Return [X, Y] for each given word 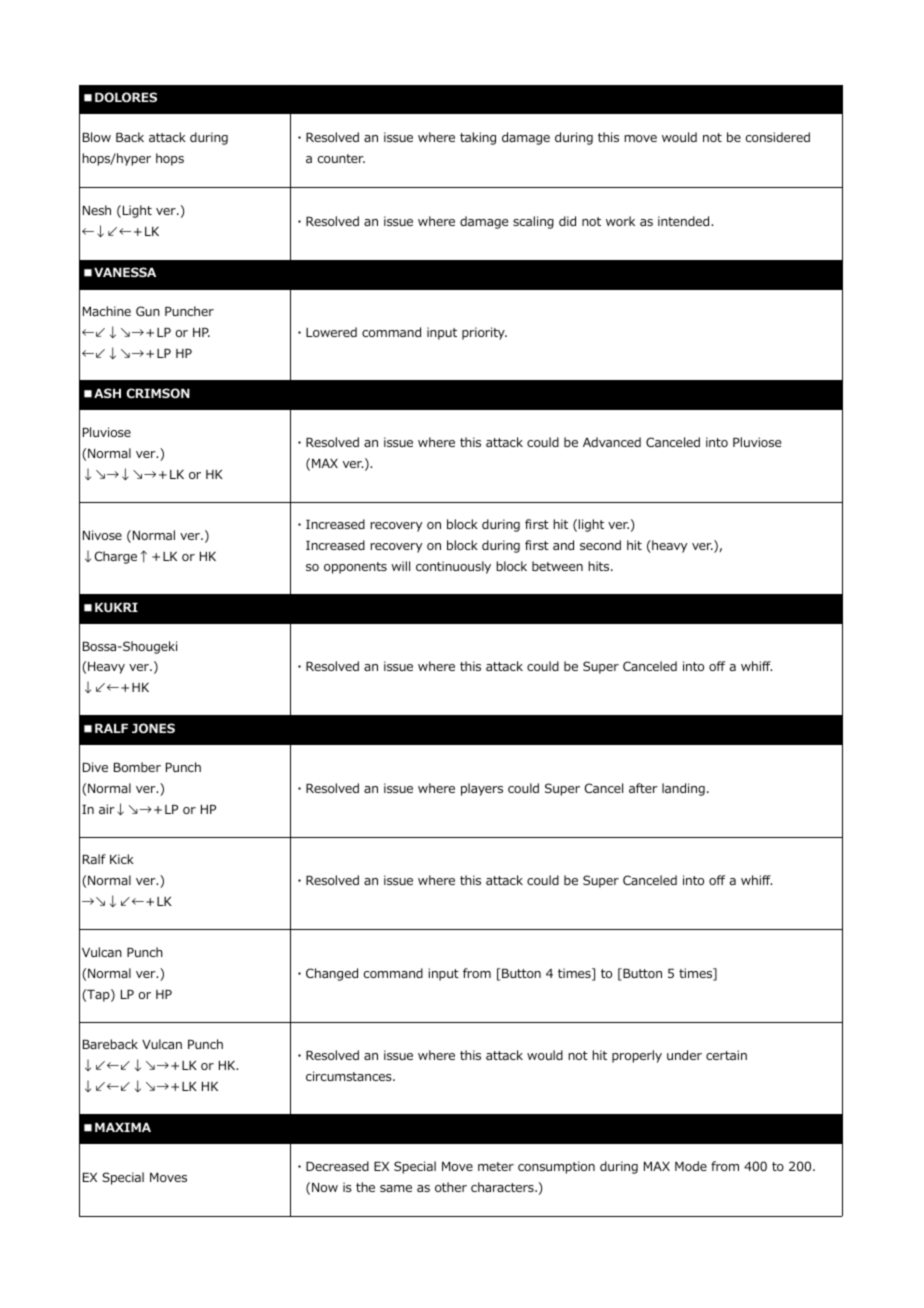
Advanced [612, 442]
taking [478, 138]
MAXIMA [123, 1127]
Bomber [137, 767]
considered [778, 137]
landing [683, 789]
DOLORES [126, 97]
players [482, 789]
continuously [453, 567]
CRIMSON [158, 393]
